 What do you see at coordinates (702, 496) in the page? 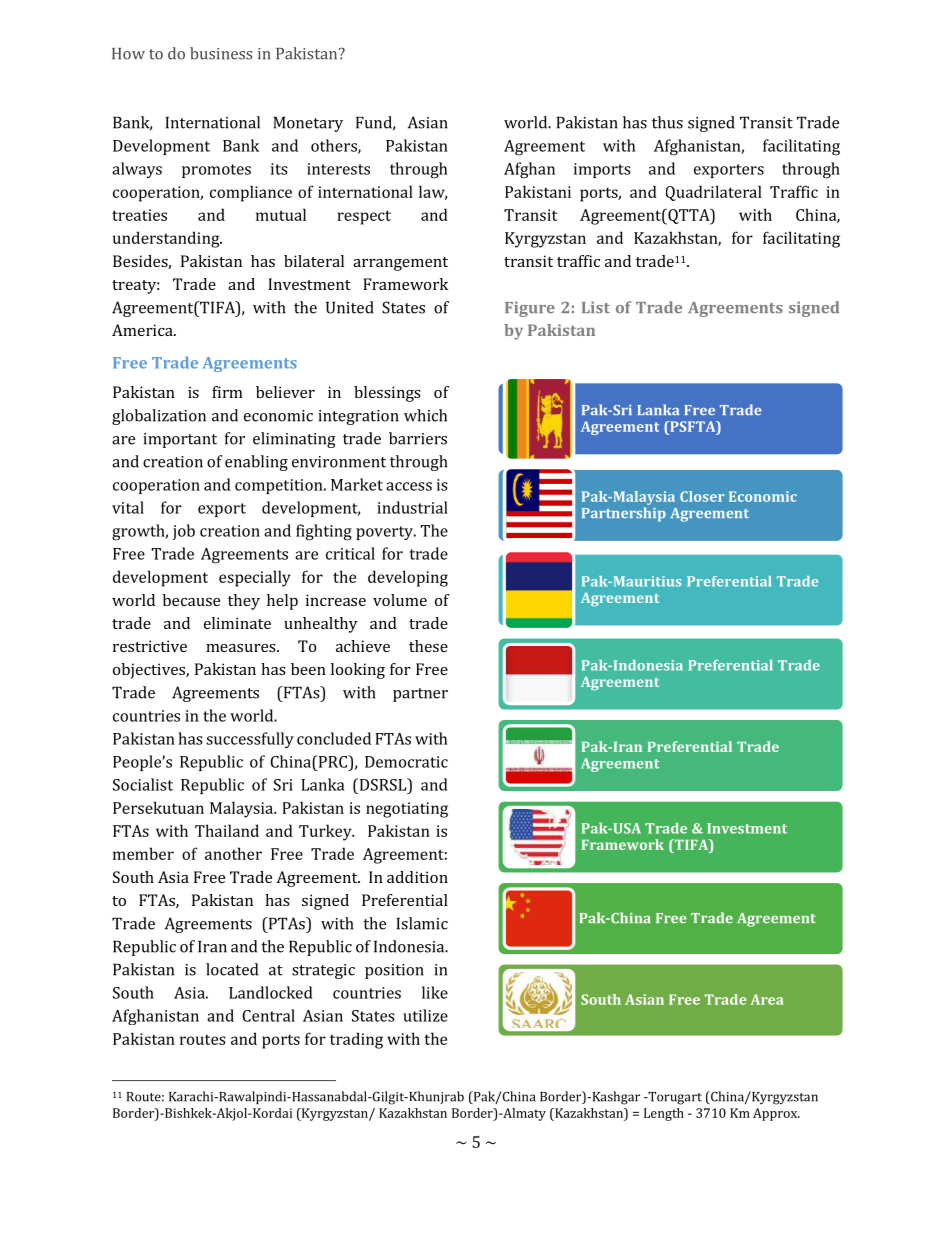
I see `Closer` at bounding box center [702, 496].
